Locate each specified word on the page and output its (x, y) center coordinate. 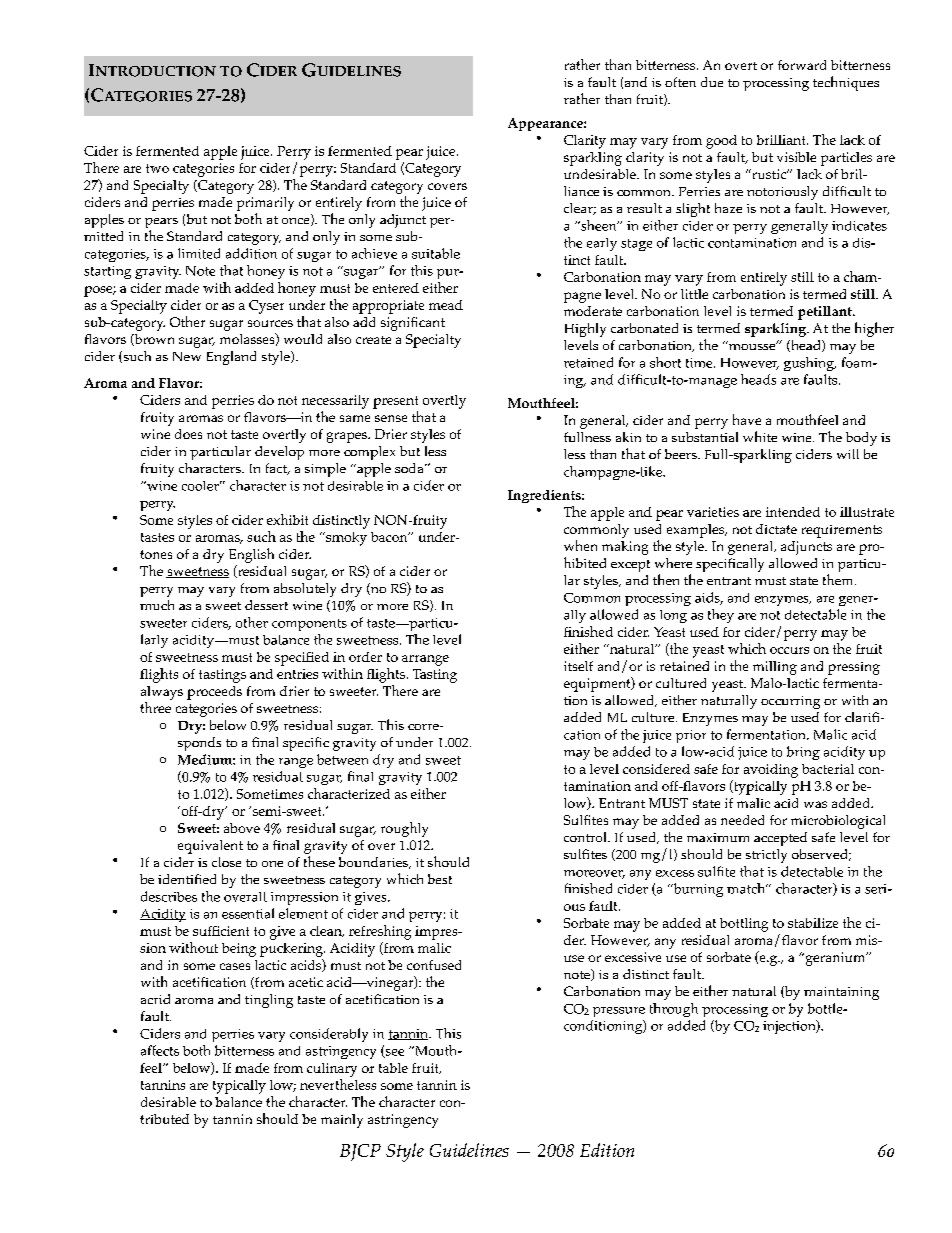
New (187, 356)
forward (802, 65)
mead (446, 305)
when (580, 545)
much (157, 605)
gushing (810, 364)
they (721, 616)
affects (160, 1050)
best (440, 879)
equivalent (210, 847)
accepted (780, 839)
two (157, 168)
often (680, 82)
